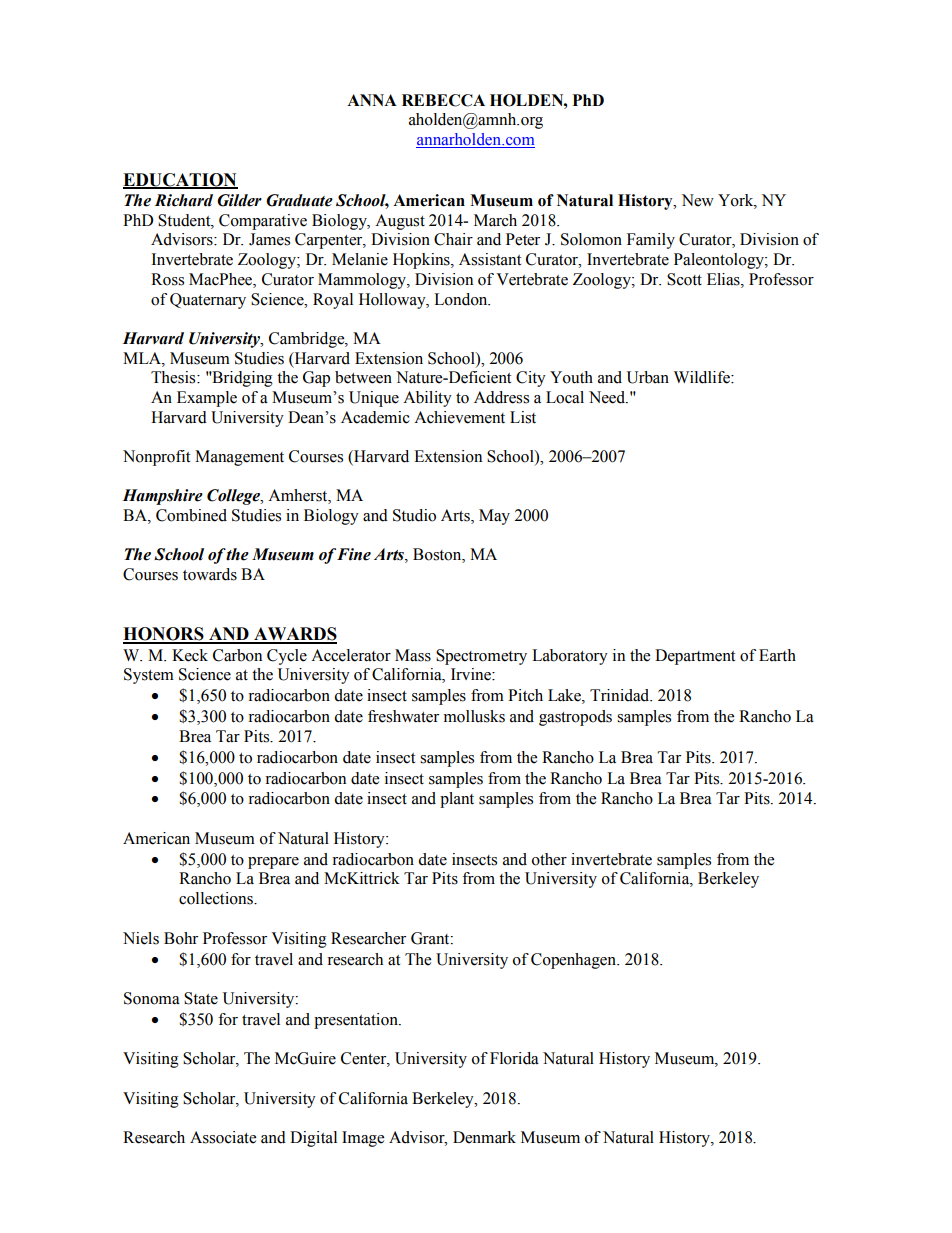 Image resolution: width=952 pixels, height=1233 pixels. Describe the element at coordinates (459, 417) in the image. I see `Achievement` at that location.
